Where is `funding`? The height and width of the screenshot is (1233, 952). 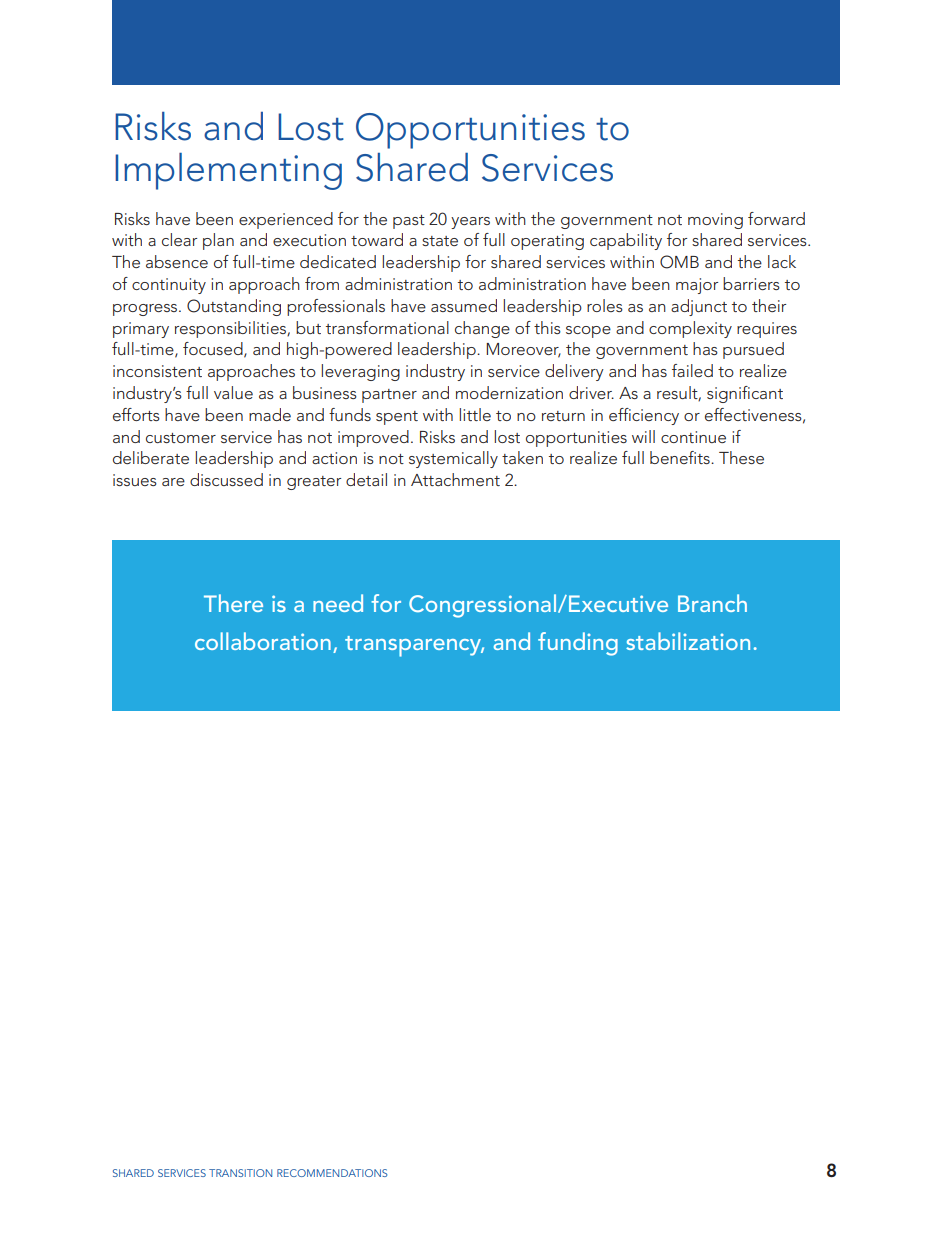 funding is located at coordinates (578, 644).
